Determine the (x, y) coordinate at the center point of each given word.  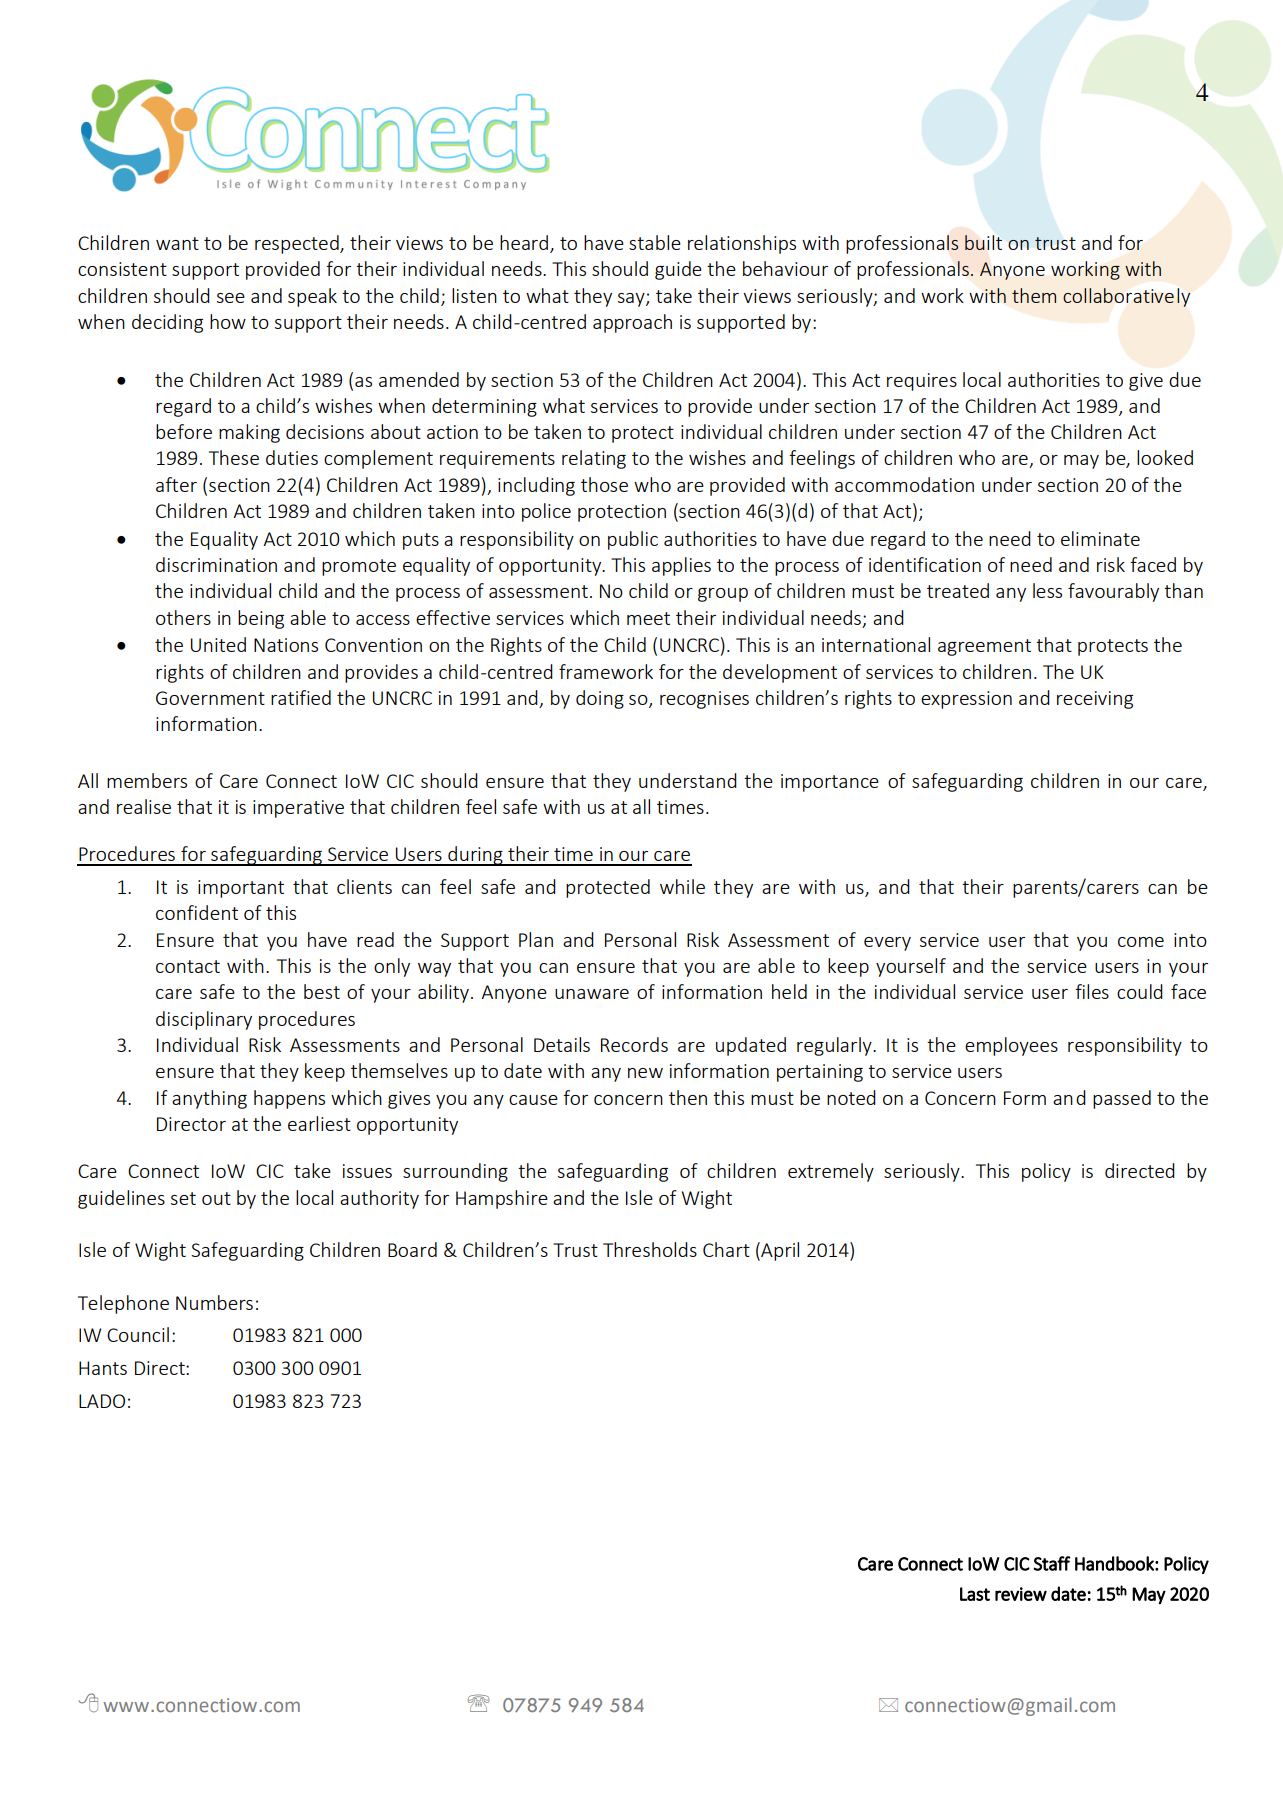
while (682, 886)
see (231, 298)
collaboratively (1126, 297)
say (632, 300)
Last (975, 1594)
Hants (103, 1368)
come (1141, 942)
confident (197, 912)
